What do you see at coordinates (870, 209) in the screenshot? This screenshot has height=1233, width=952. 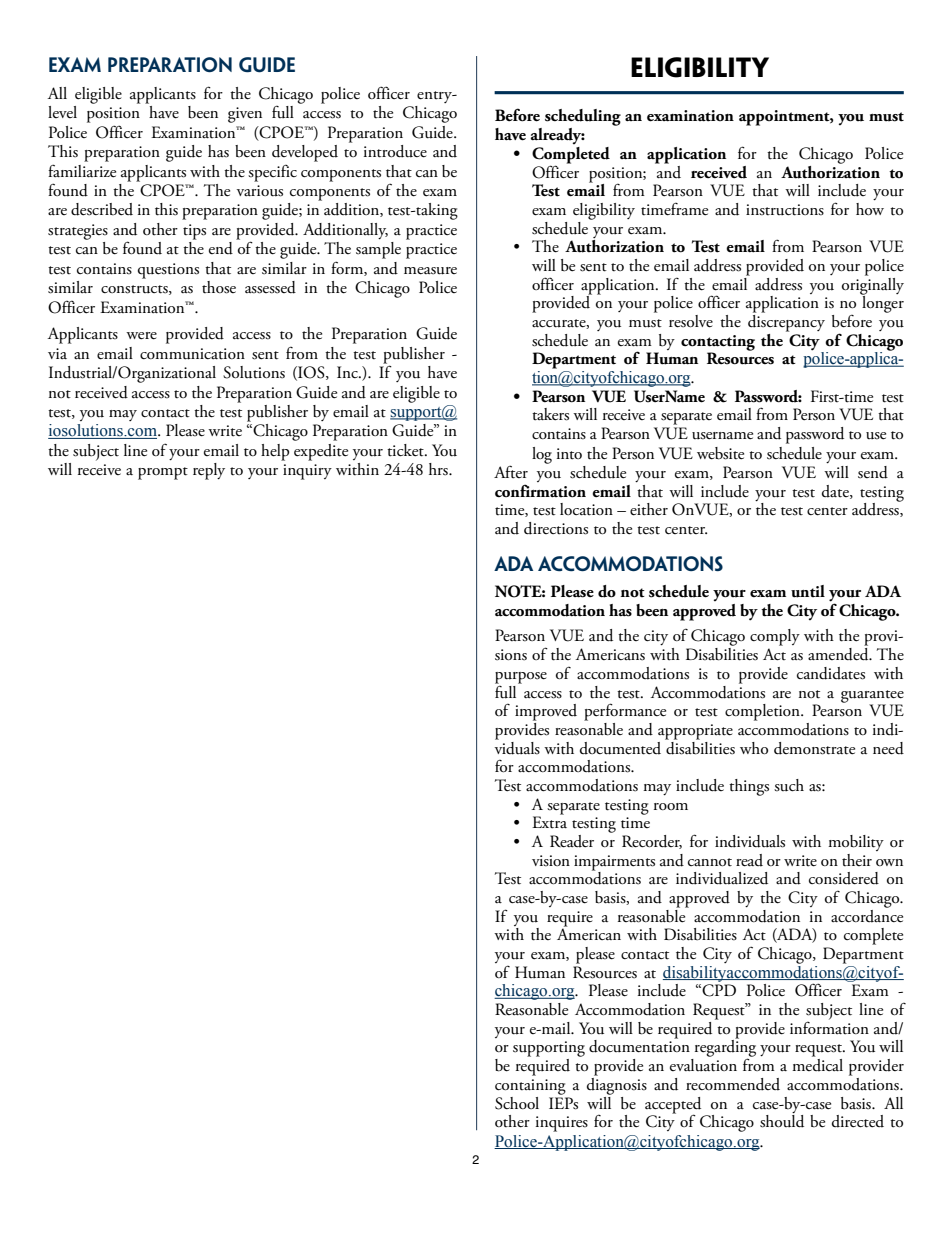 I see `how` at bounding box center [870, 209].
